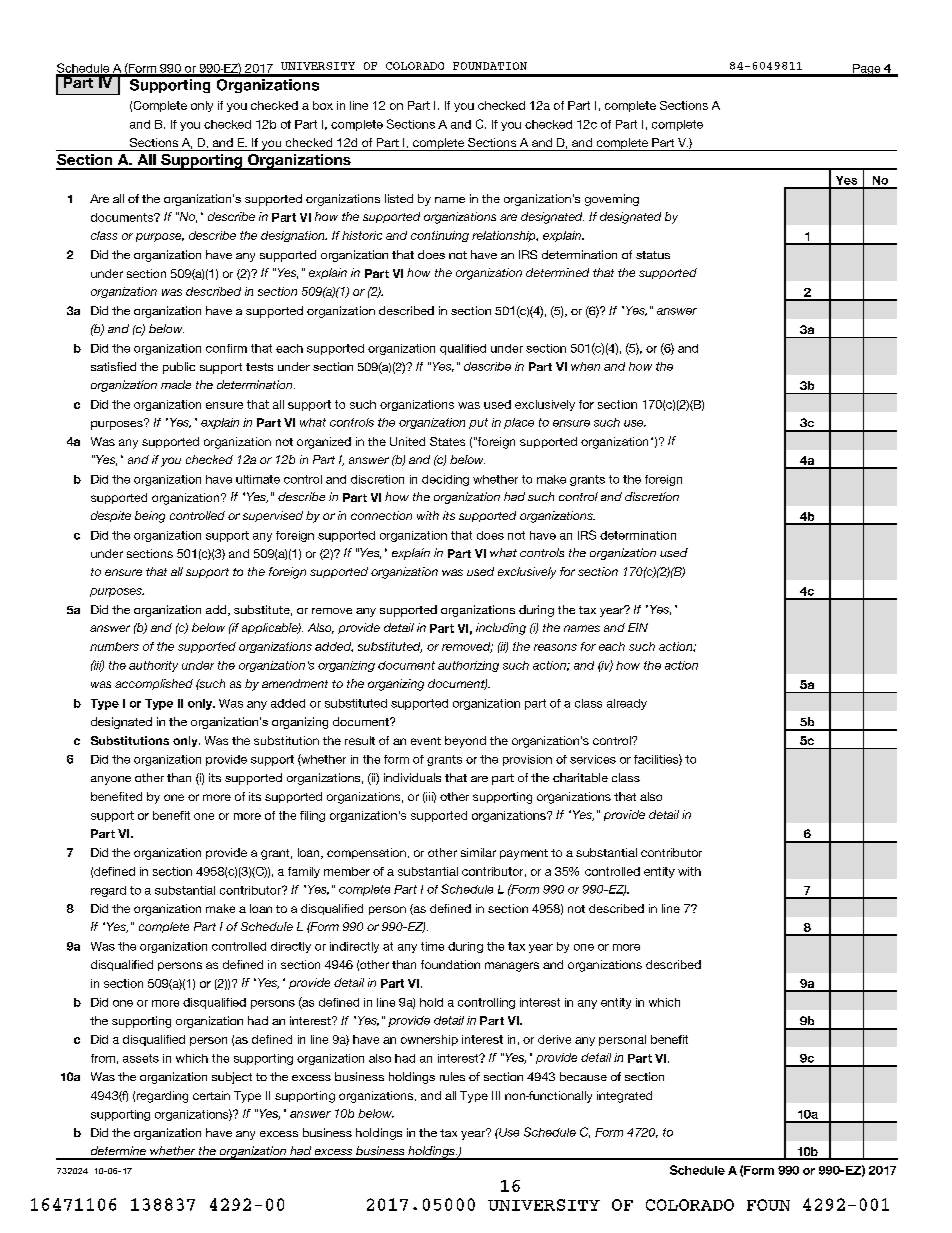 The height and width of the screenshot is (1233, 952). I want to click on assets, so click(141, 1058).
